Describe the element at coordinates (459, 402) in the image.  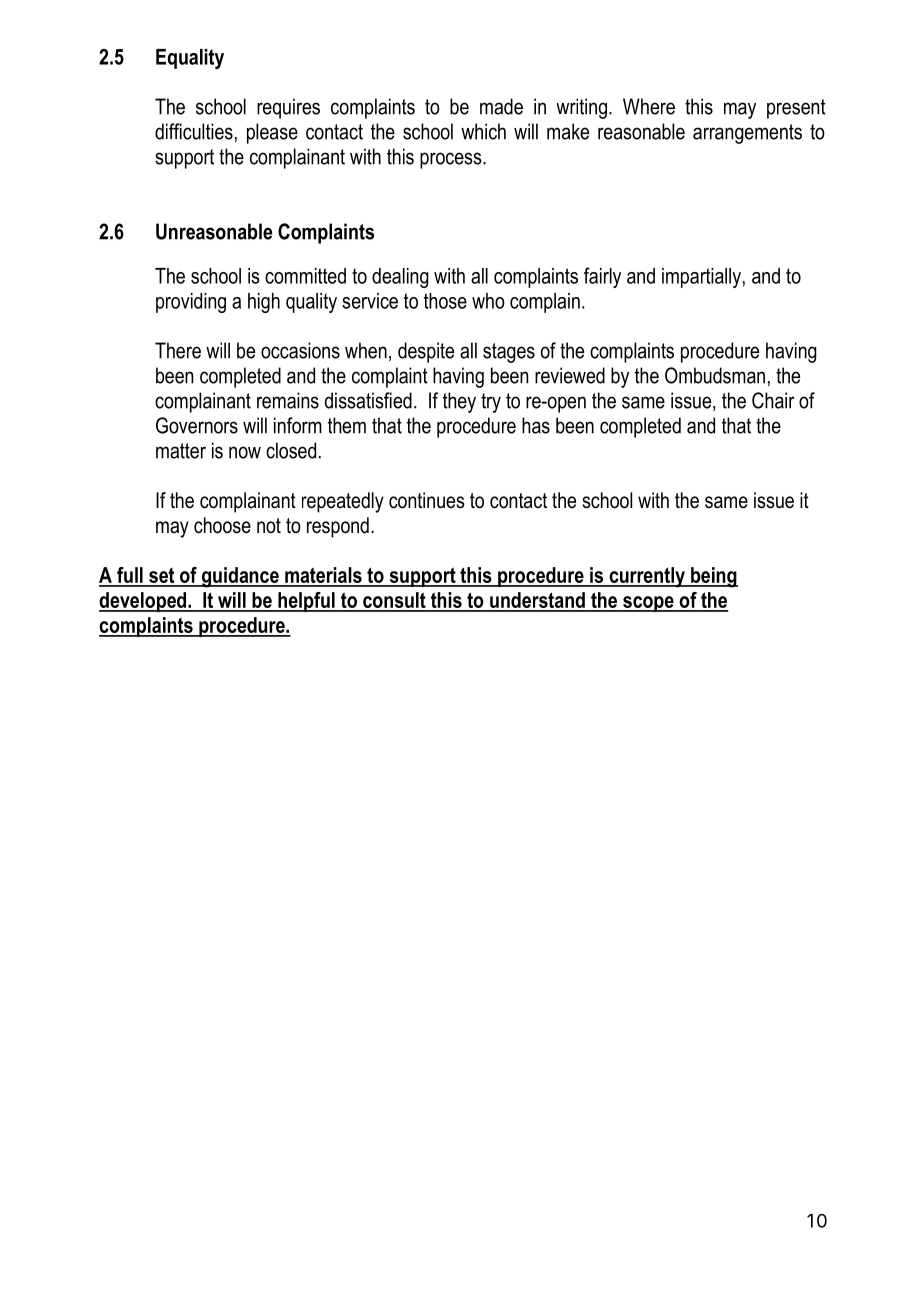
I see `they` at that location.
